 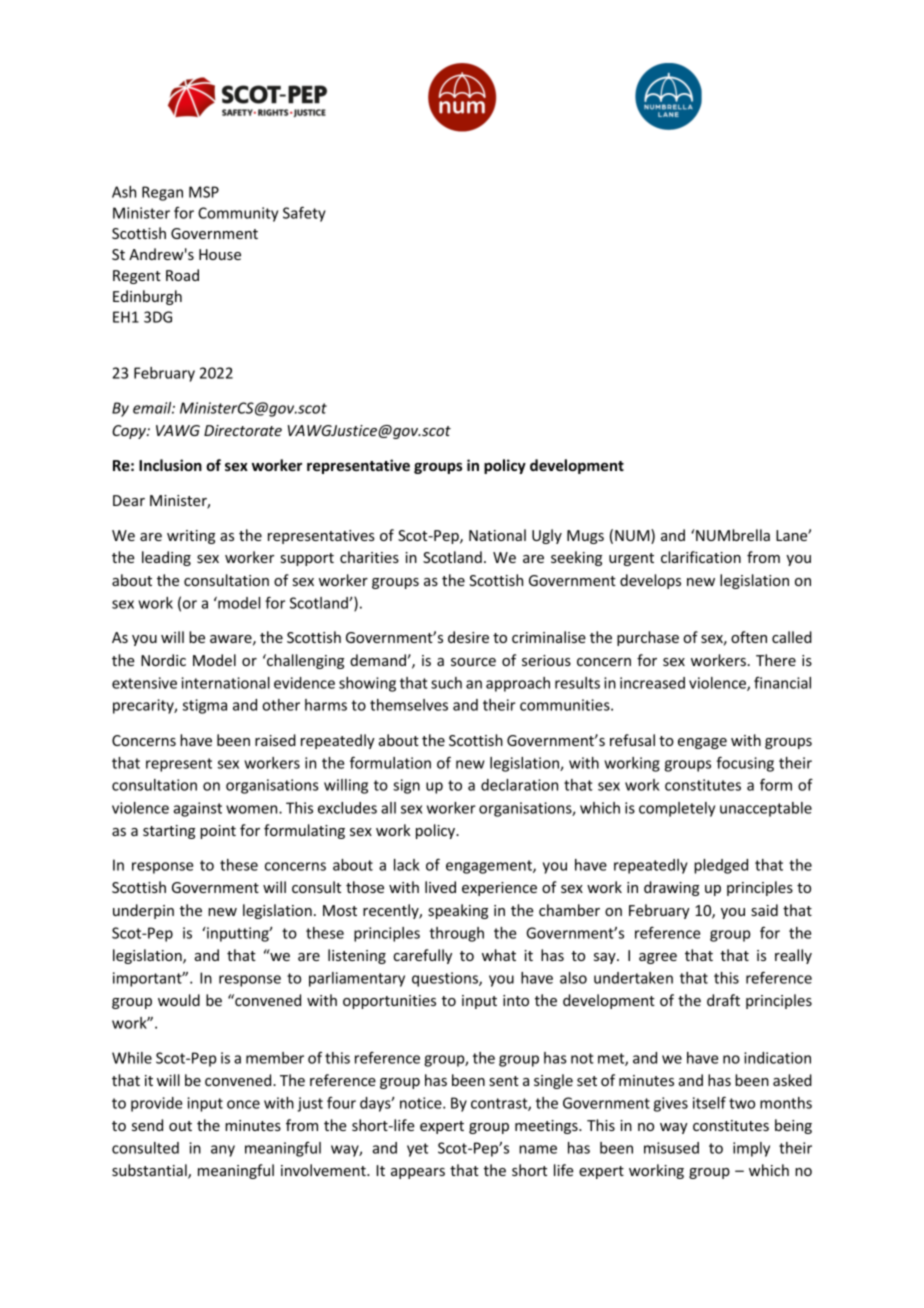 What do you see at coordinates (701, 557) in the screenshot?
I see `clarification` at bounding box center [701, 557].
